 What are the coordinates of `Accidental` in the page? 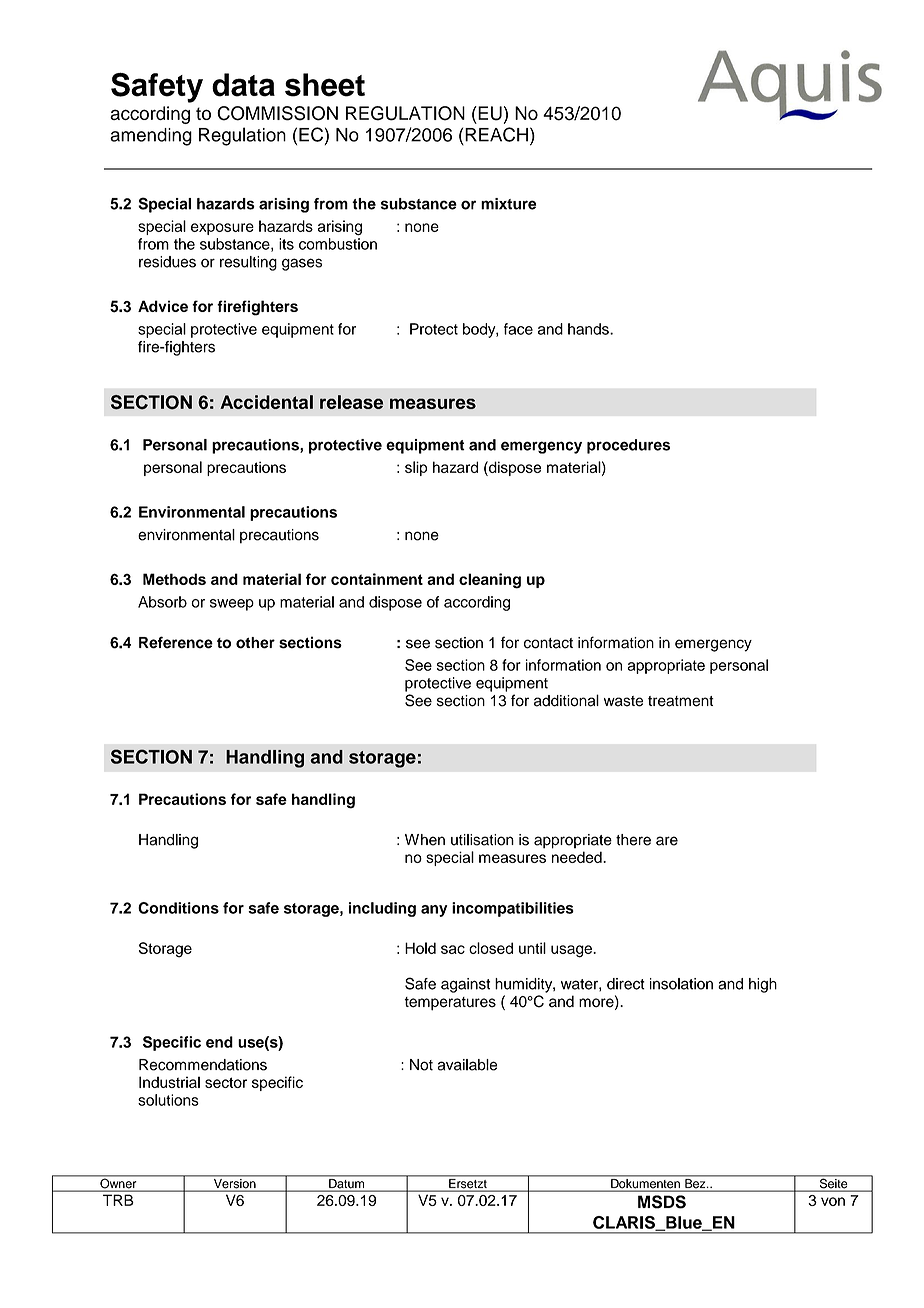 It's located at (266, 402).
